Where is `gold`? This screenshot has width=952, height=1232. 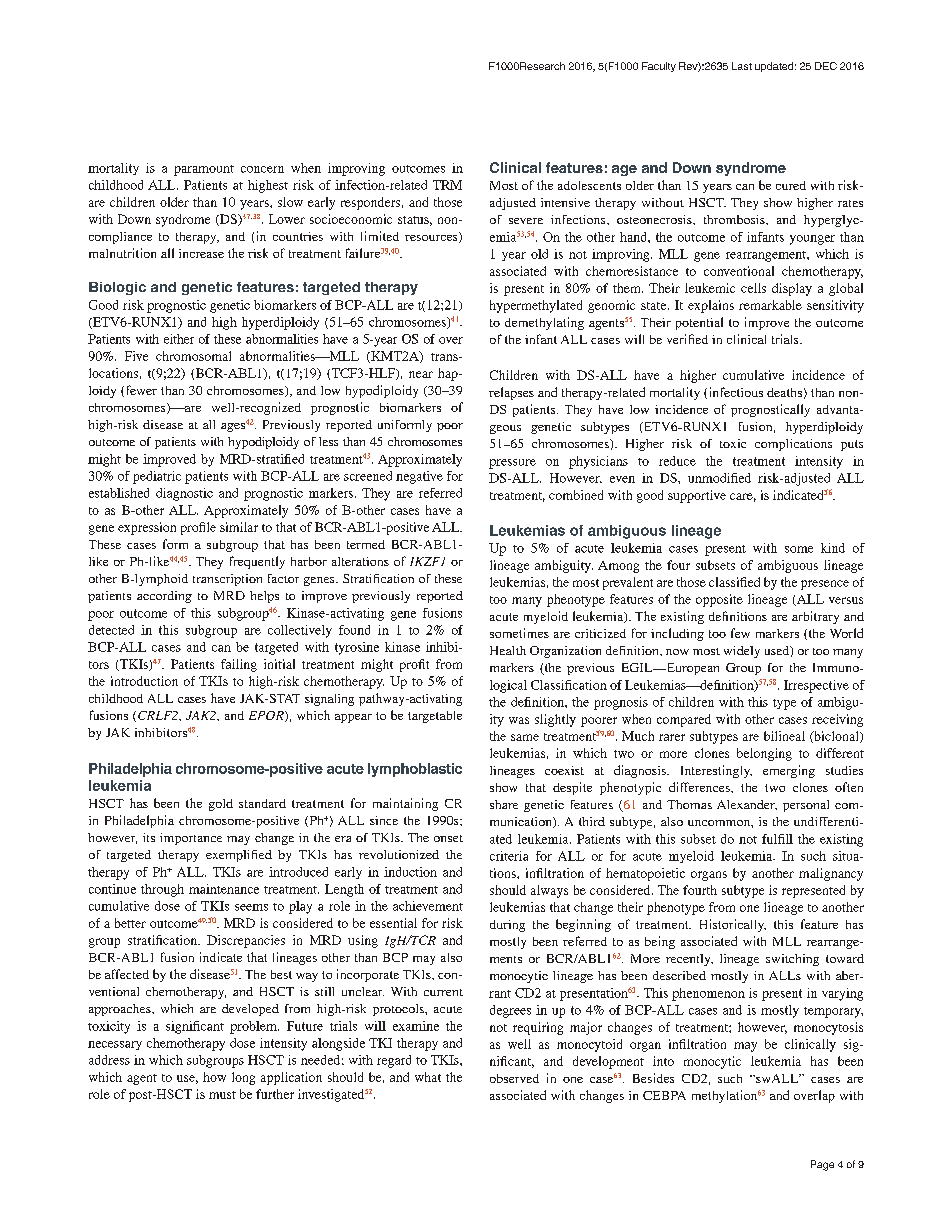
gold is located at coordinates (221, 805).
